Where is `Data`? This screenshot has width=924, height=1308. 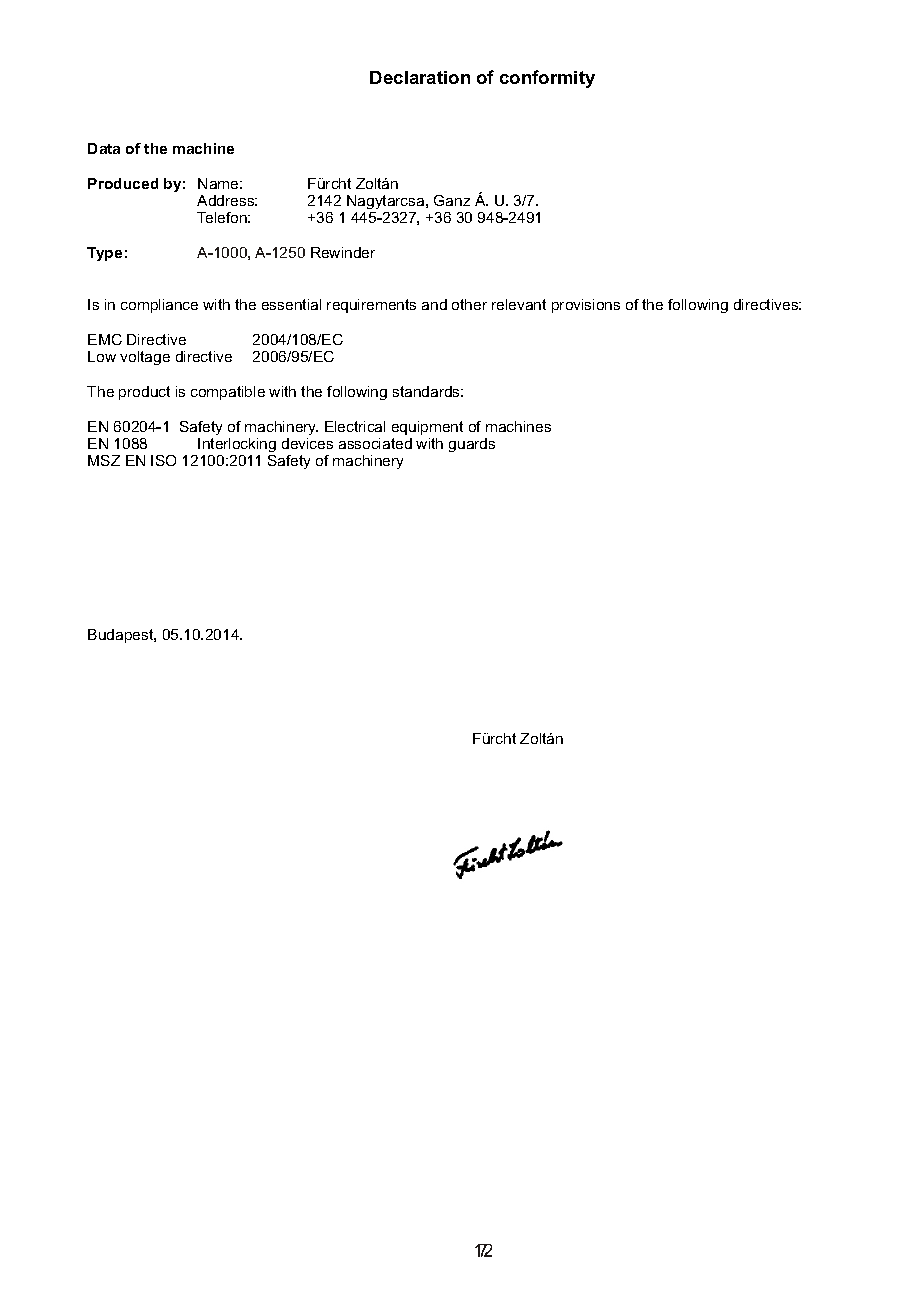
Data is located at coordinates (104, 148).
